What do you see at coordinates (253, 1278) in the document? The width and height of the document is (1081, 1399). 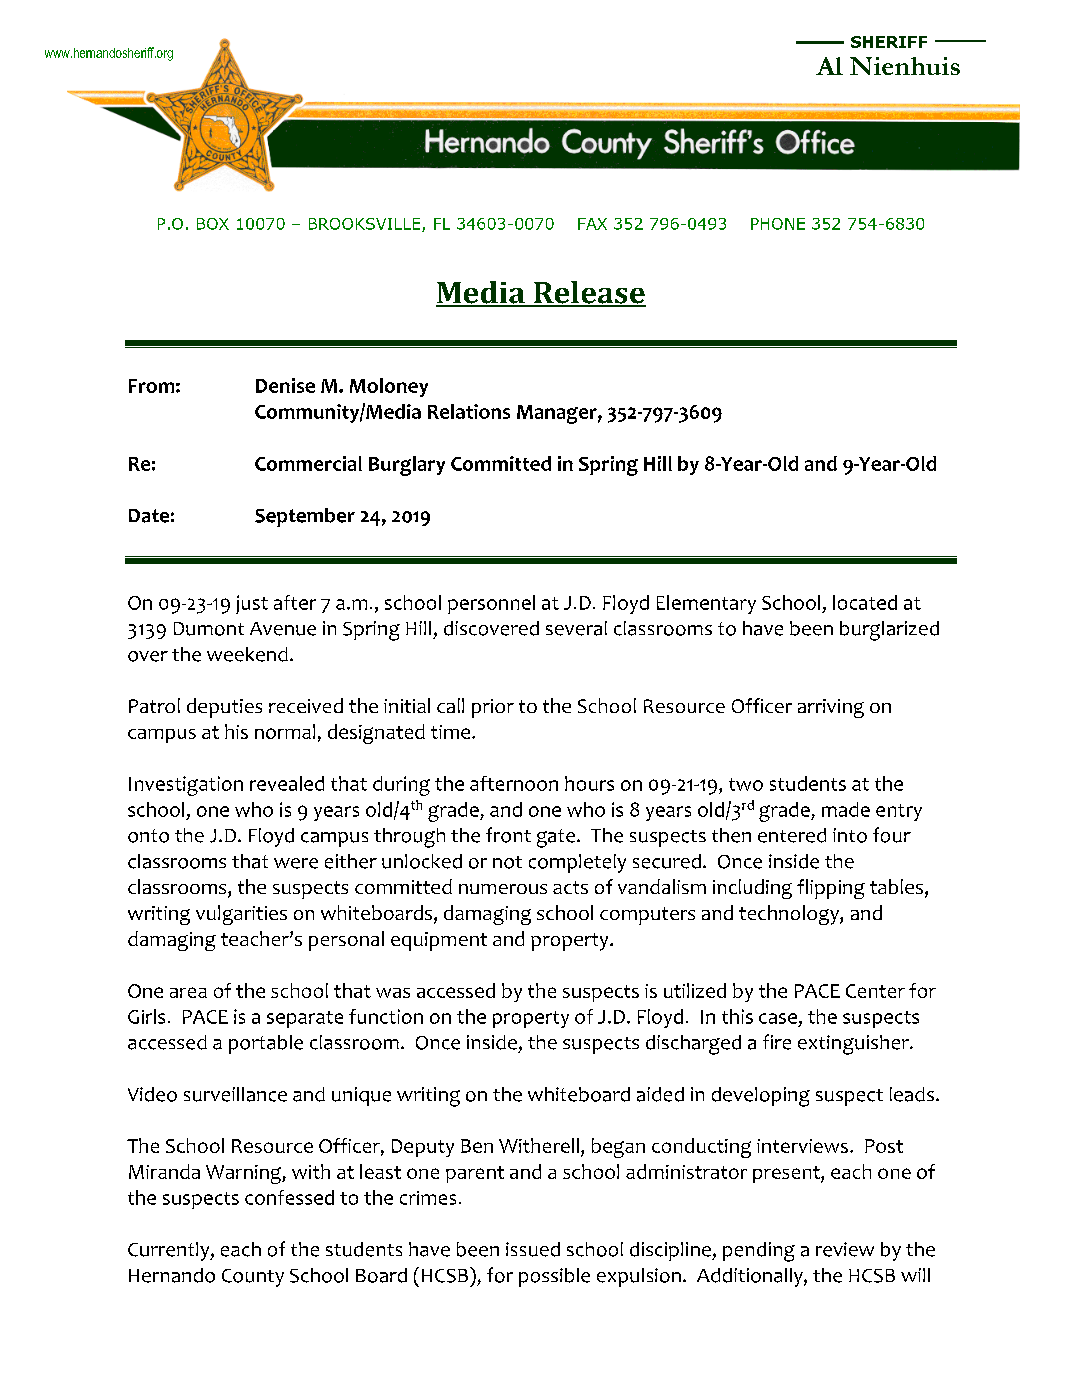 I see `County` at bounding box center [253, 1278].
